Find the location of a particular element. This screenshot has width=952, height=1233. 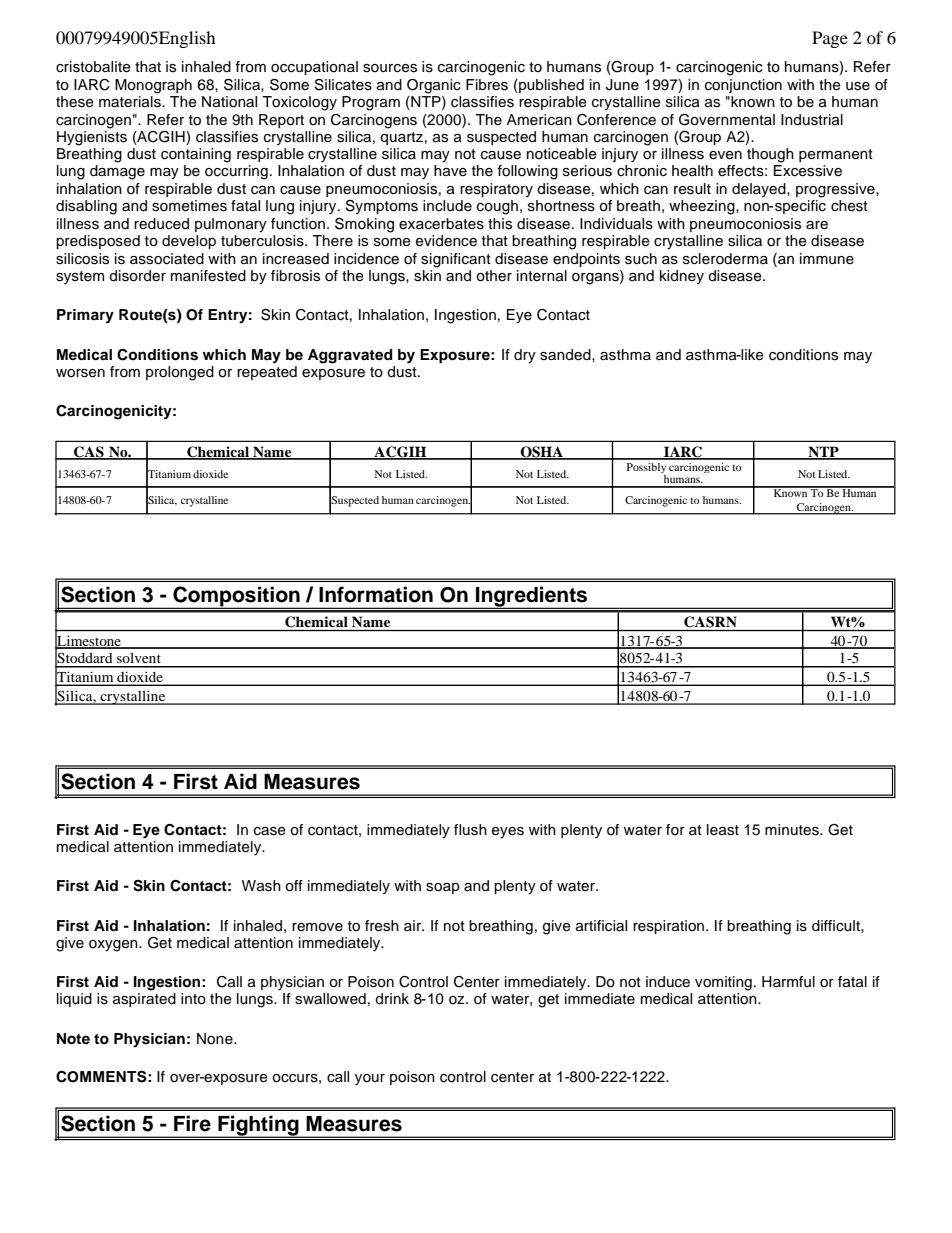

OSHA is located at coordinates (541, 452).
